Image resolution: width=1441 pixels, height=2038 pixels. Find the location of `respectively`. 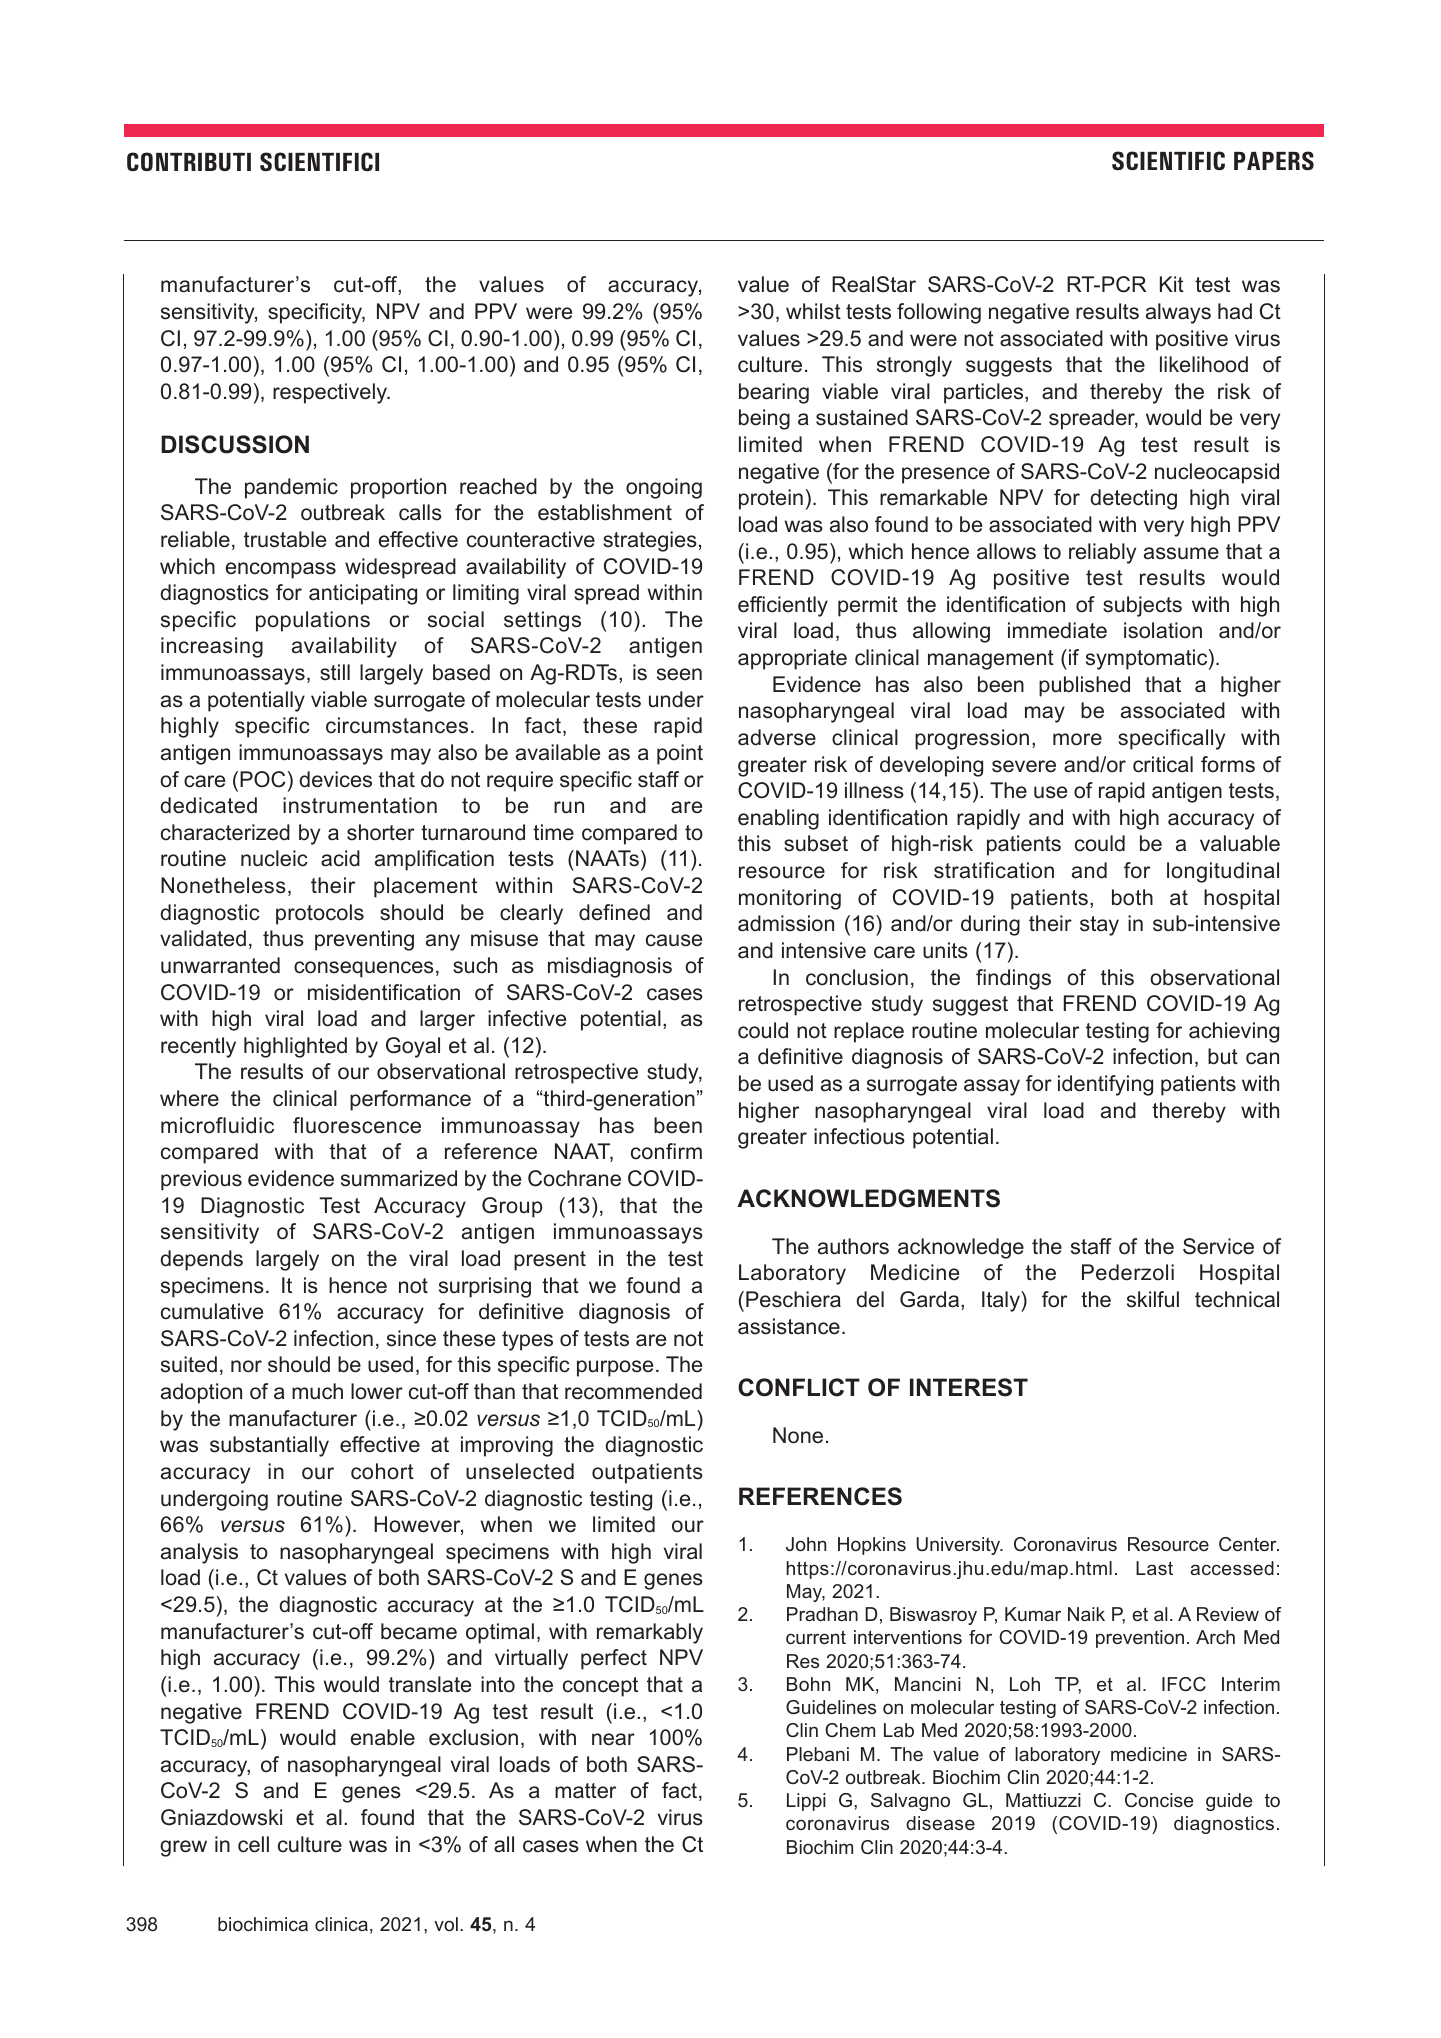

respectively is located at coordinates (331, 393).
